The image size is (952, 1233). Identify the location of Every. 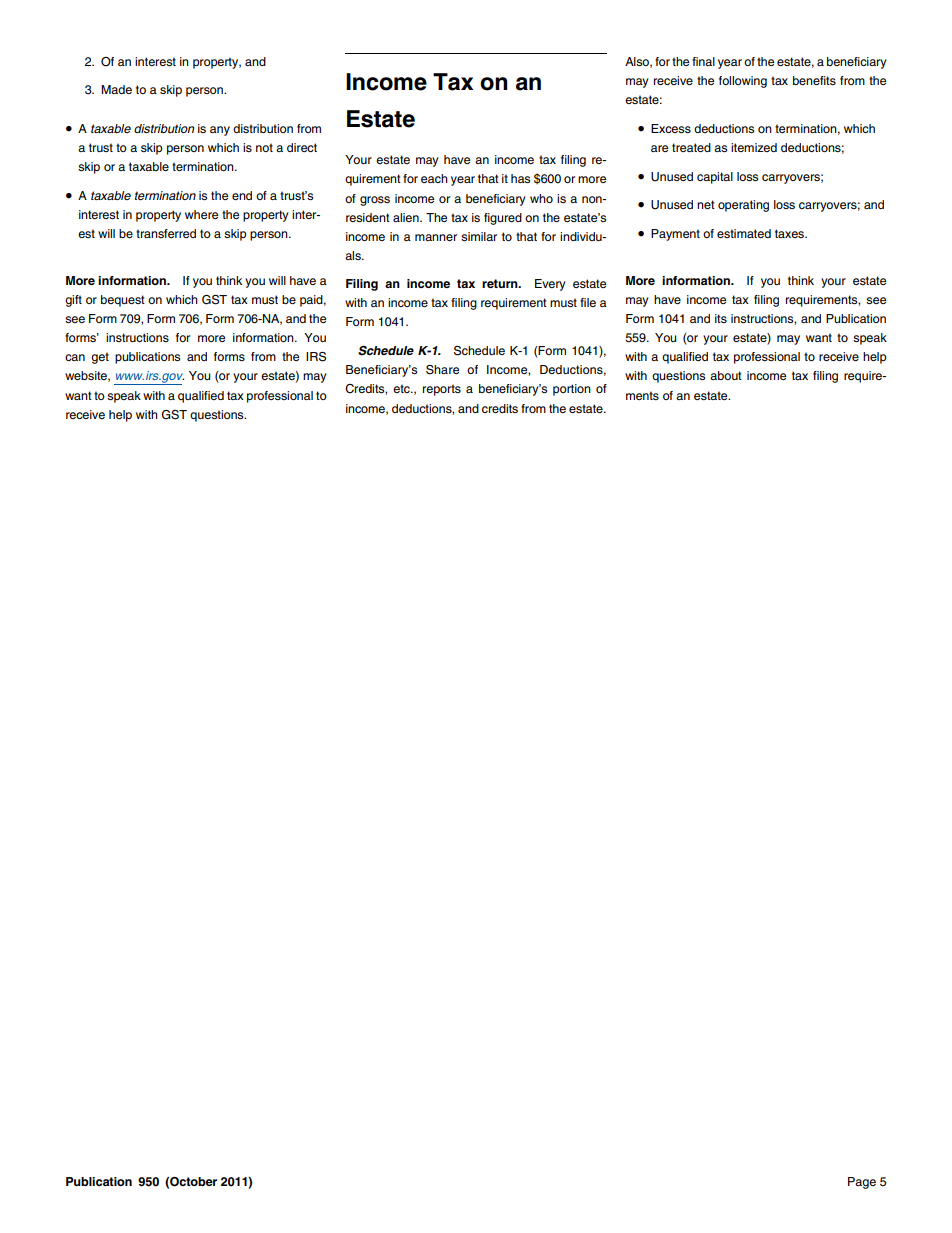
(550, 285).
